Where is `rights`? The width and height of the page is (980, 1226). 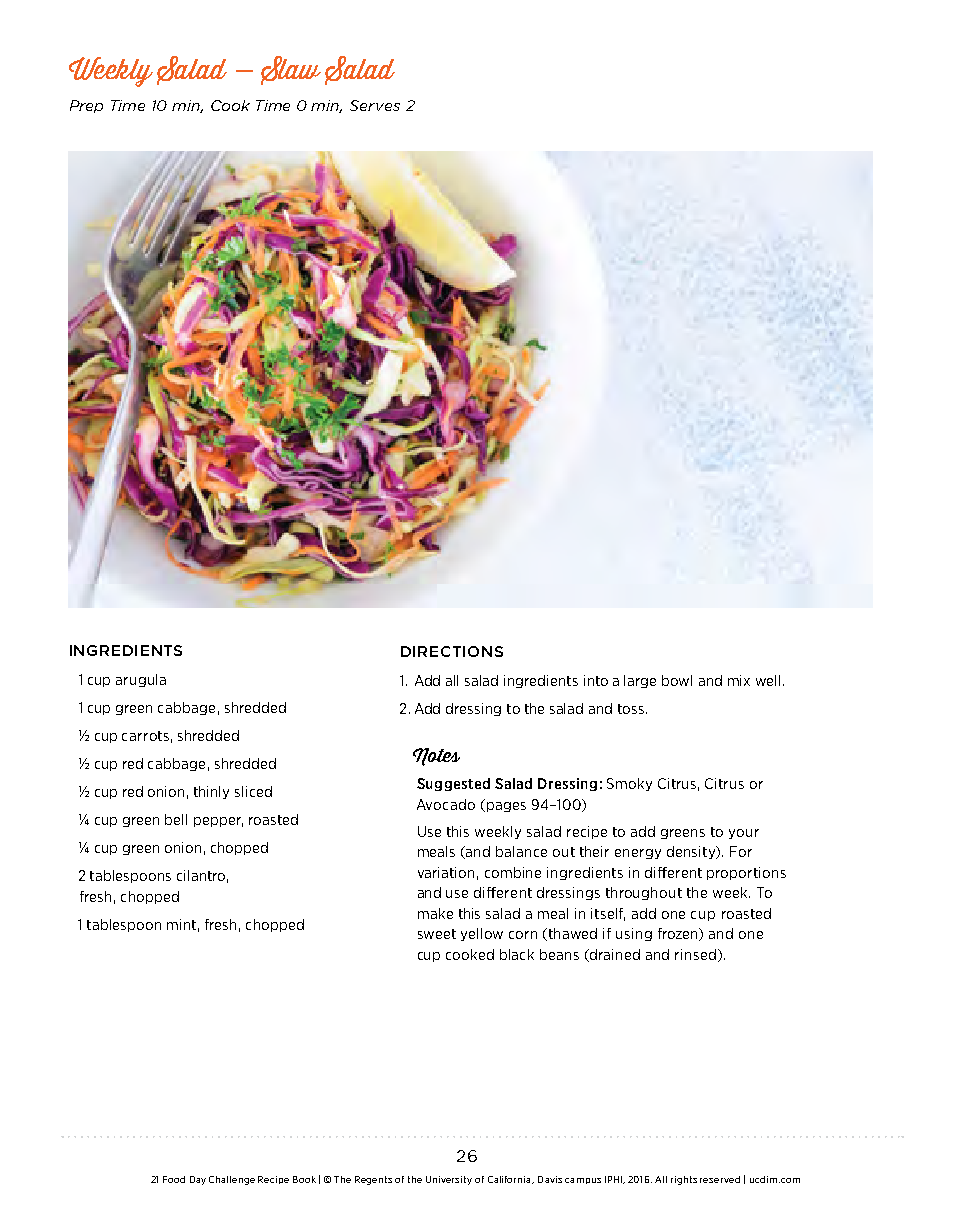
rights is located at coordinates (684, 1180).
